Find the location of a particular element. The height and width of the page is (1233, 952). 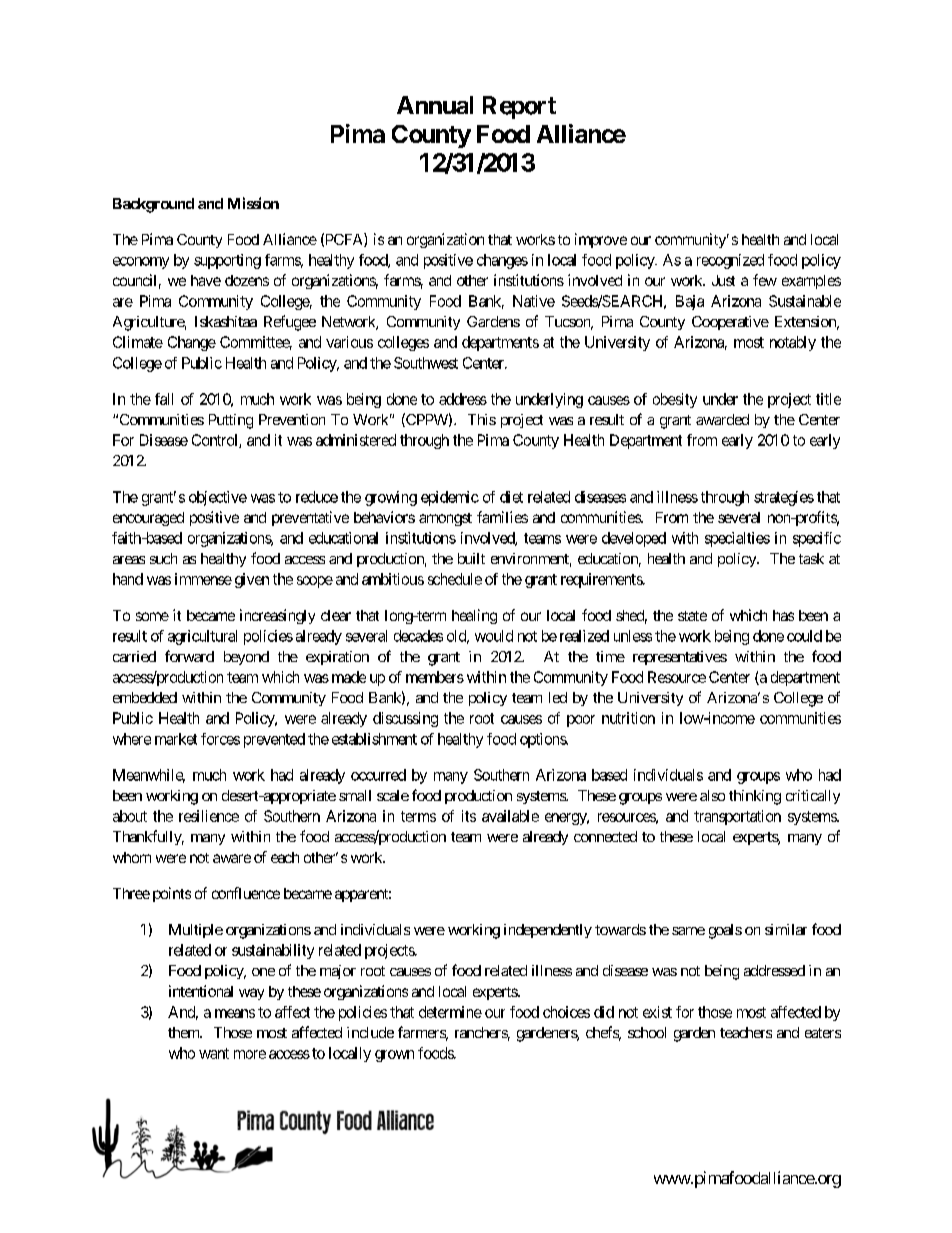

has is located at coordinates (783, 615).
